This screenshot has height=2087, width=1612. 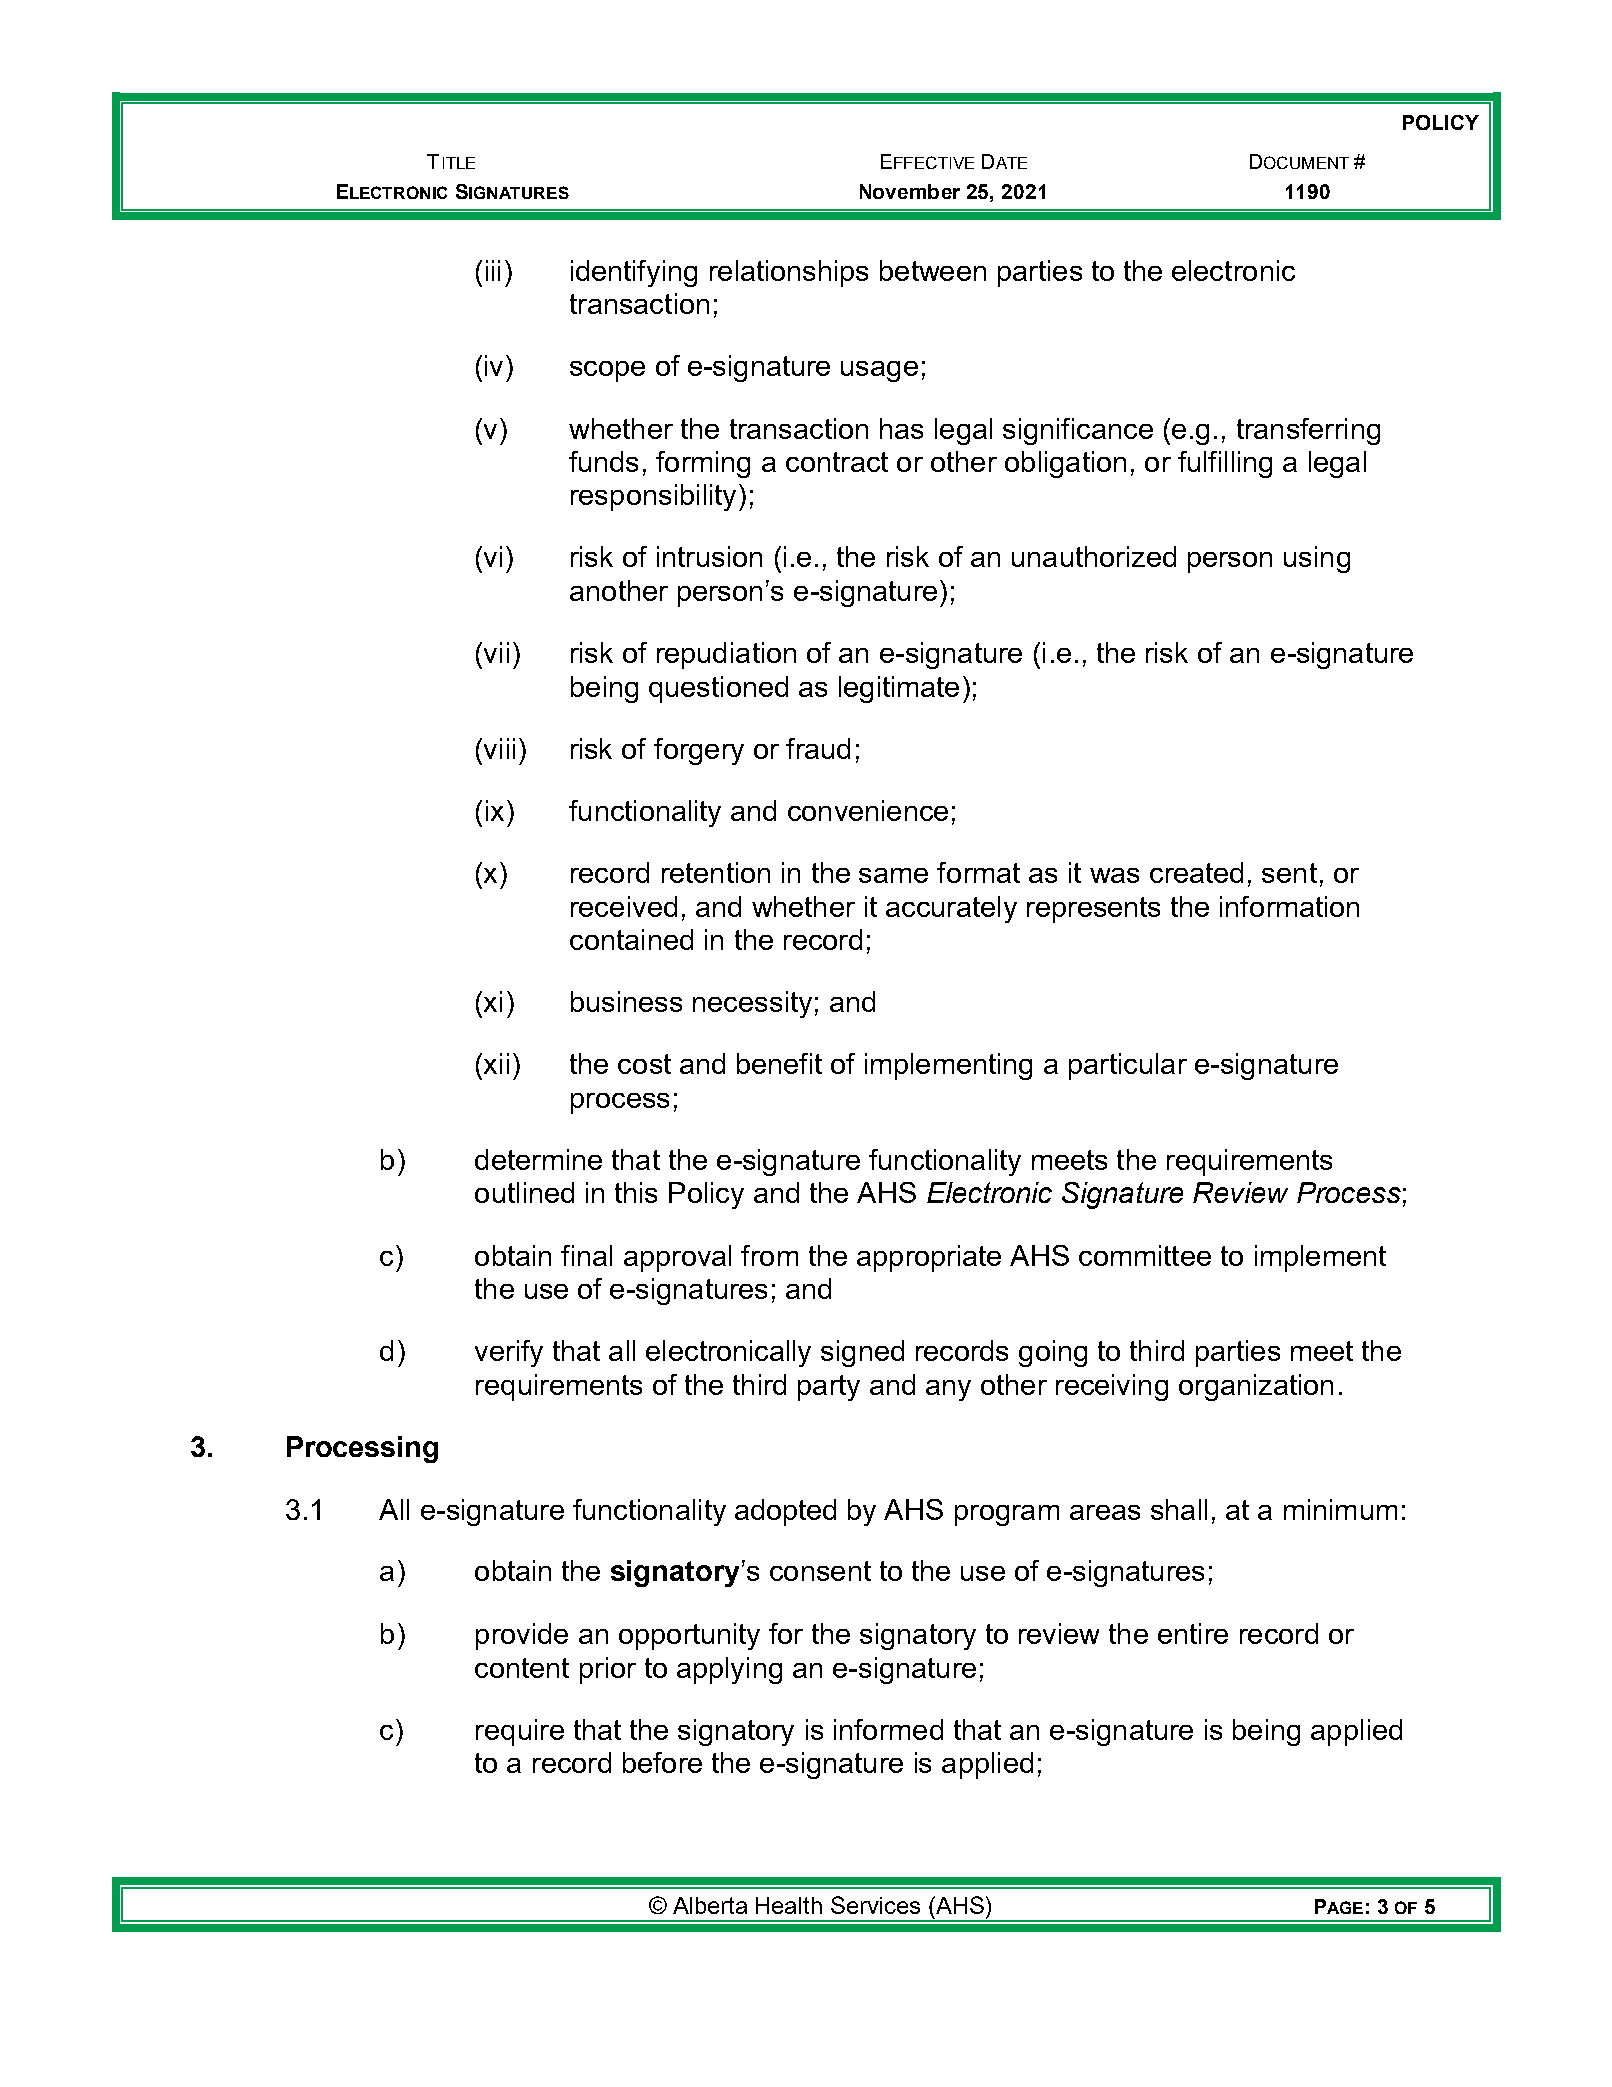 I want to click on identifying, so click(x=634, y=273).
